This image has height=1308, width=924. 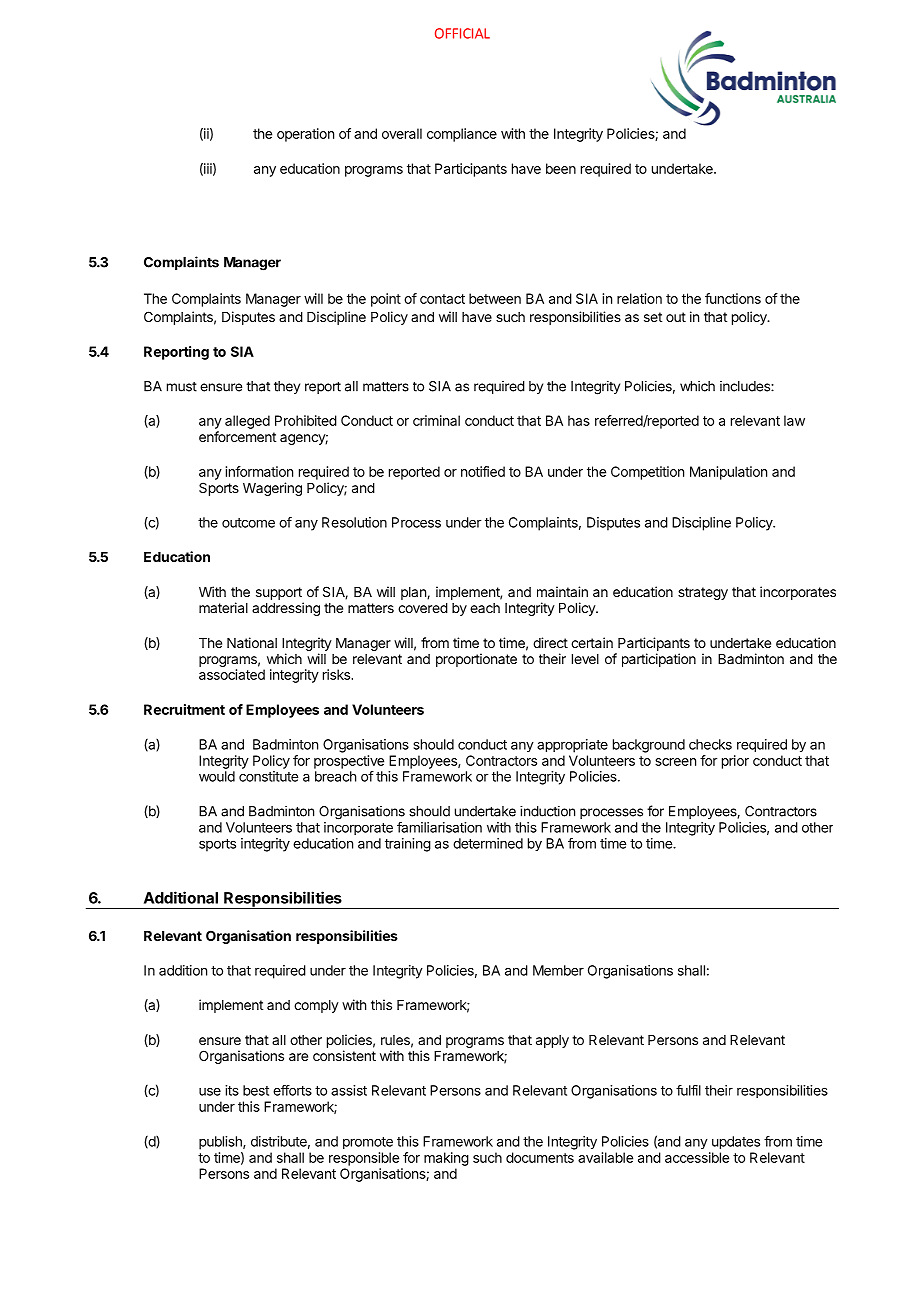 What do you see at coordinates (256, 1090) in the image?
I see `best` at bounding box center [256, 1090].
